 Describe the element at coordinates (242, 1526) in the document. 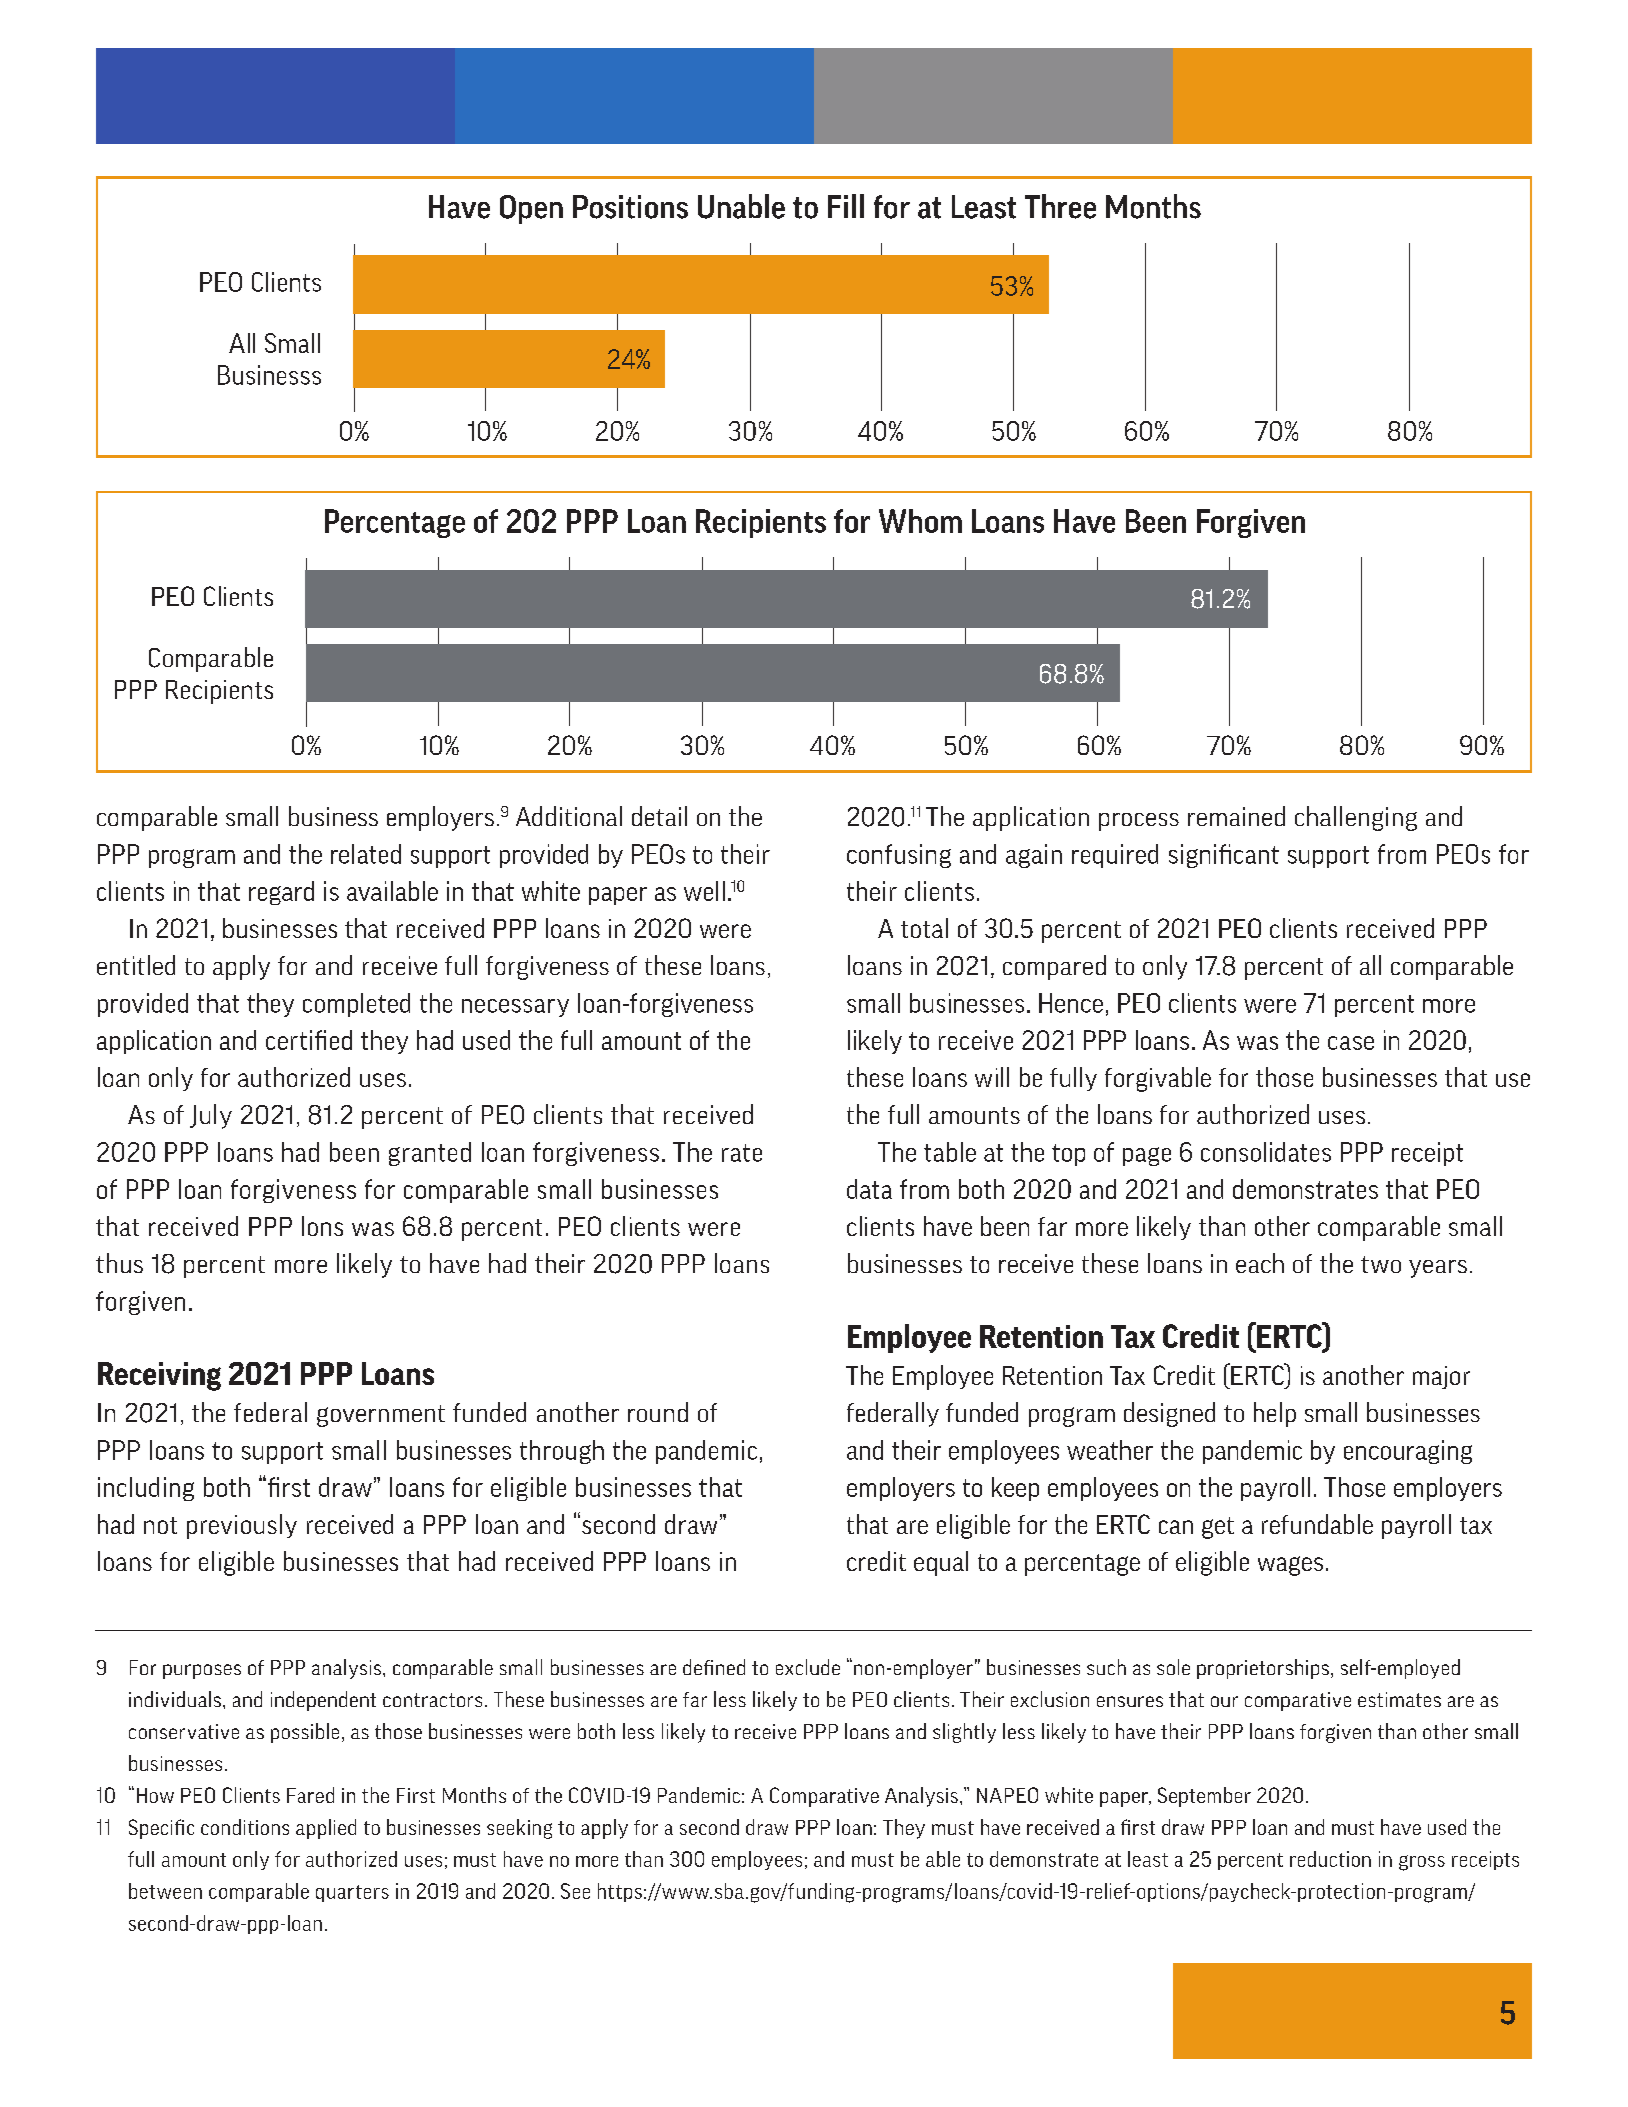

I see `previously` at that location.
